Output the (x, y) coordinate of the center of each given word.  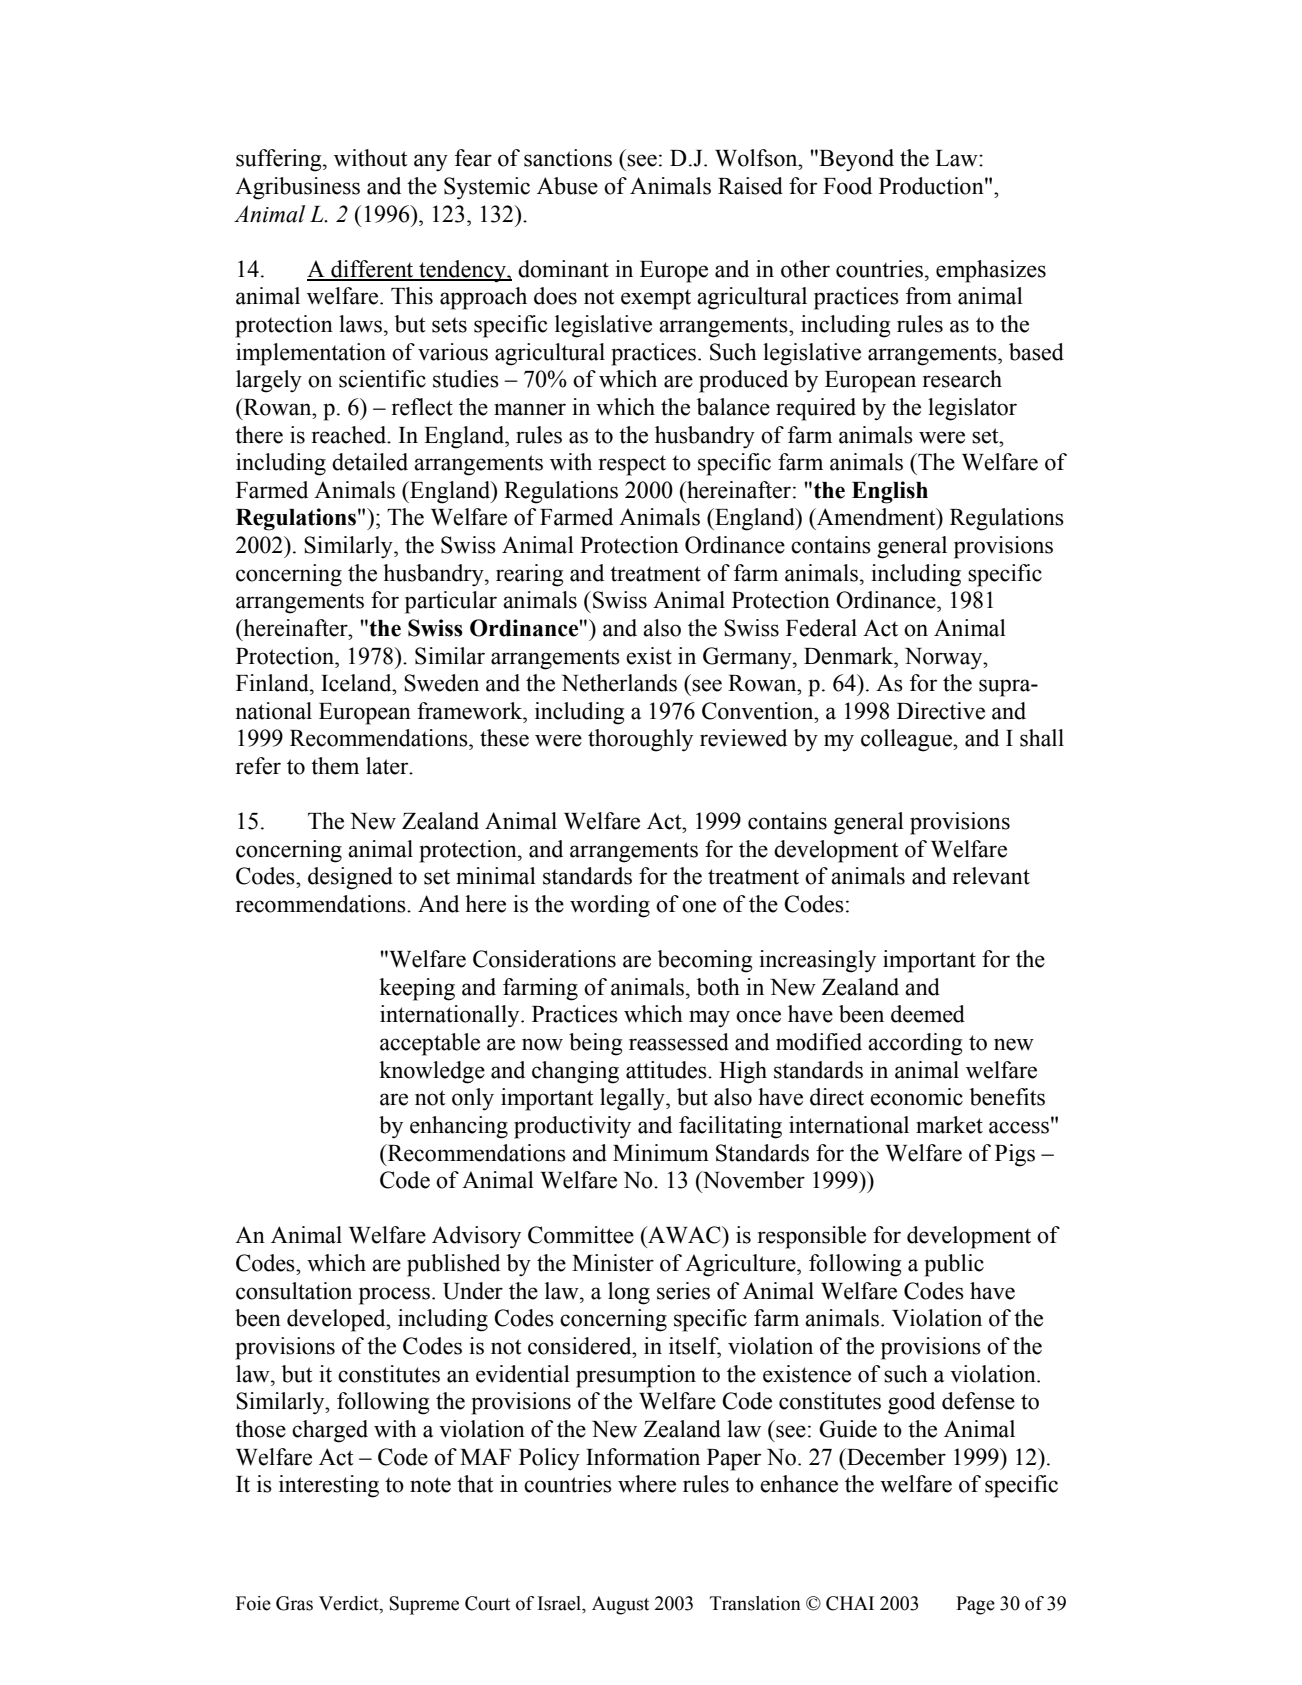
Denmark (850, 656)
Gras (294, 1603)
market (949, 1125)
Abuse (567, 186)
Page (975, 1605)
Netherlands (619, 683)
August (620, 1605)
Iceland (357, 683)
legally (633, 1099)
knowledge (432, 1072)
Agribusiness (297, 188)
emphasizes (991, 271)
